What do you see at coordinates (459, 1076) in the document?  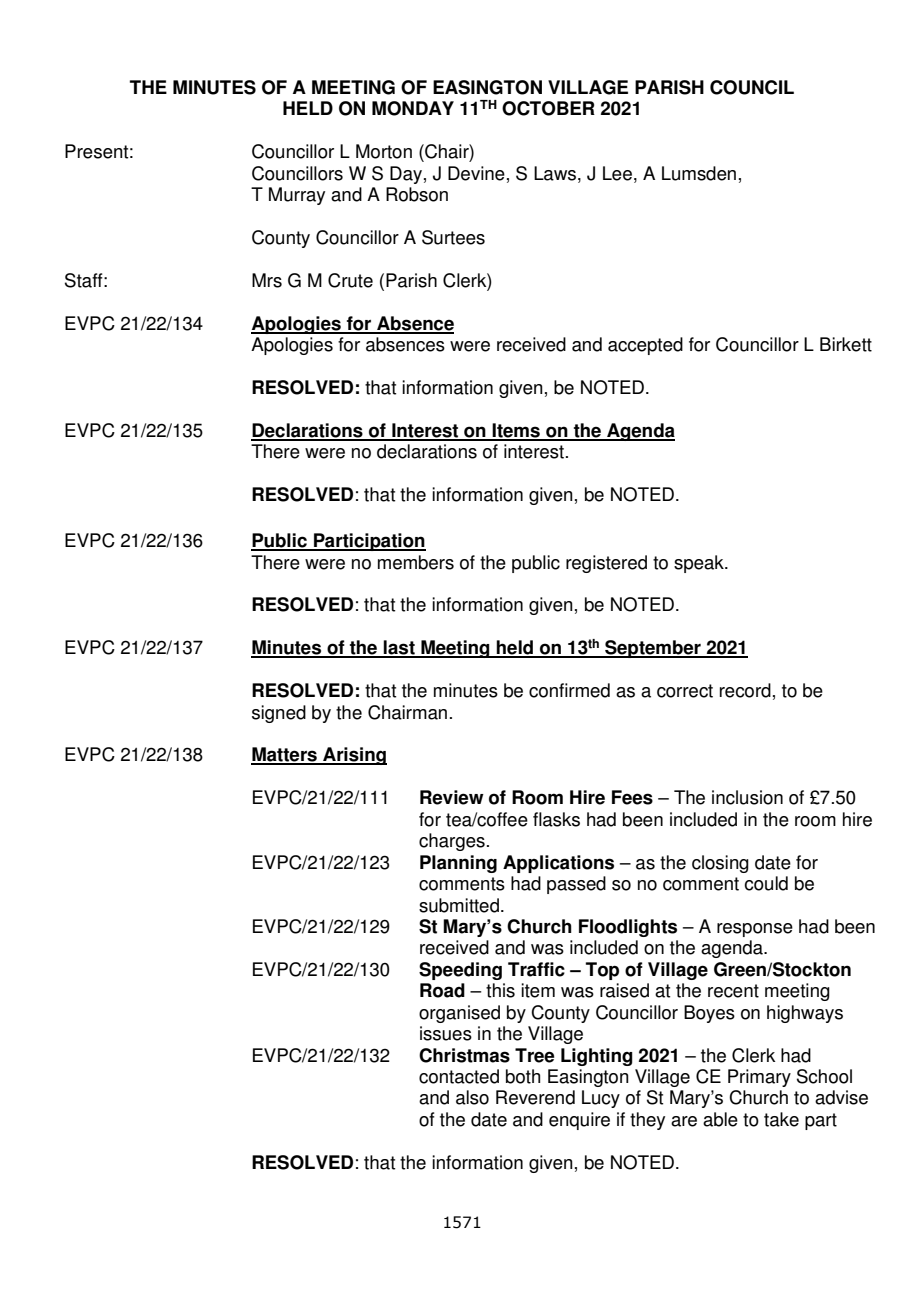 I see `contacted` at bounding box center [459, 1076].
